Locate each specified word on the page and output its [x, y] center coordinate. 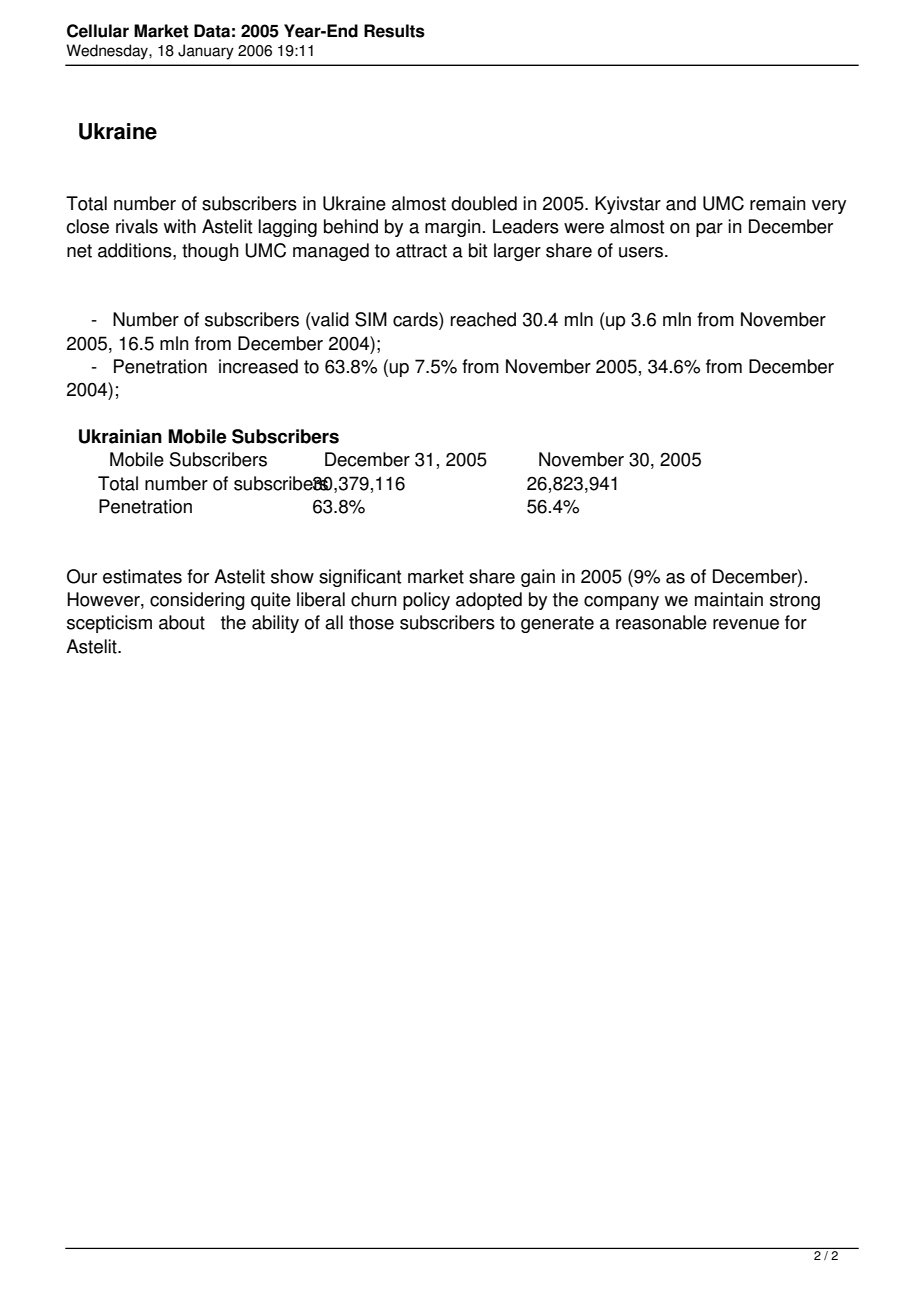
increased [258, 366]
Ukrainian [120, 436]
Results [394, 31]
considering [197, 601]
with [180, 226]
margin [453, 228]
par [709, 230]
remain [778, 203]
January [206, 52]
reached [483, 319]
